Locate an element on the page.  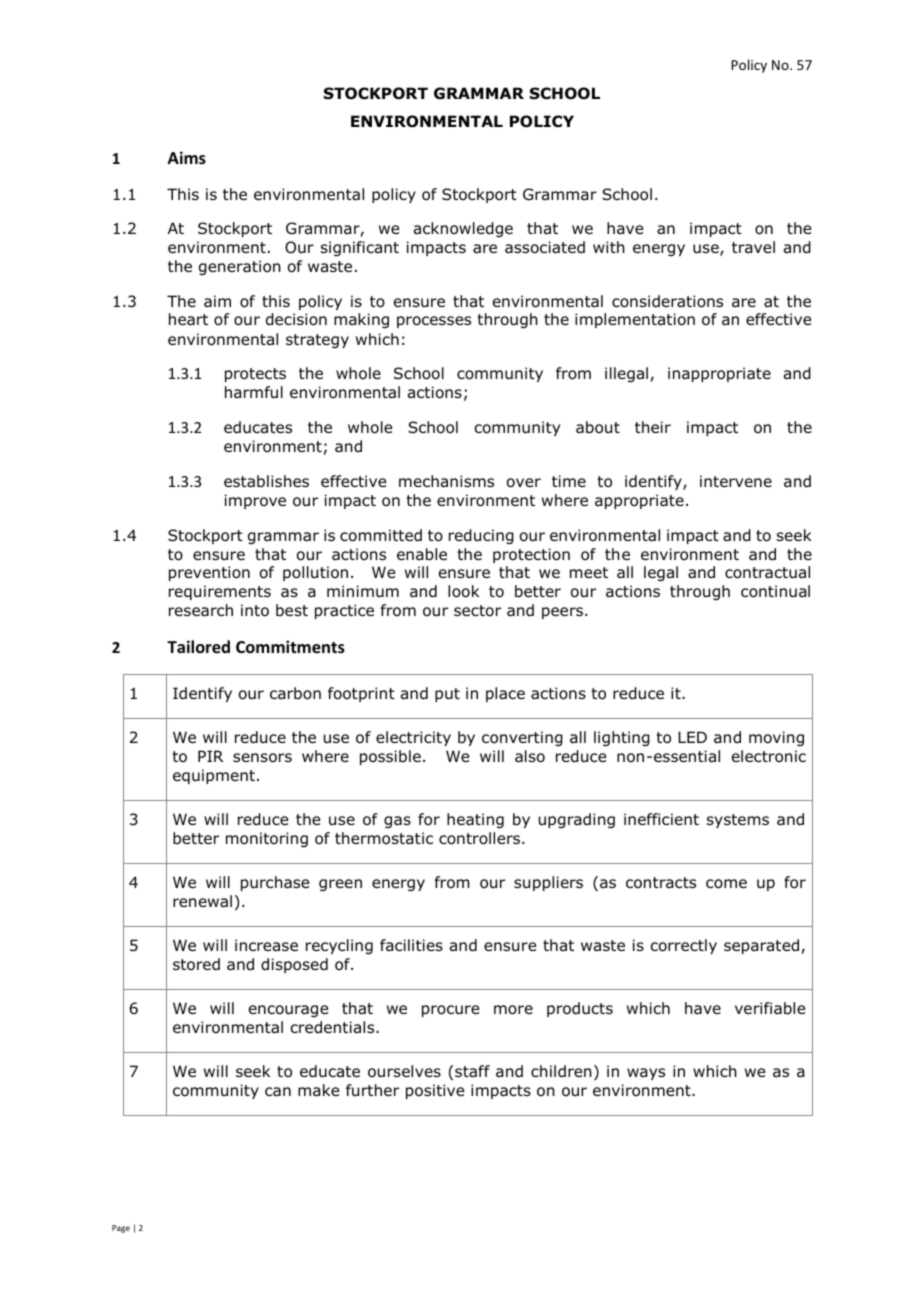
Aims is located at coordinates (187, 158).
